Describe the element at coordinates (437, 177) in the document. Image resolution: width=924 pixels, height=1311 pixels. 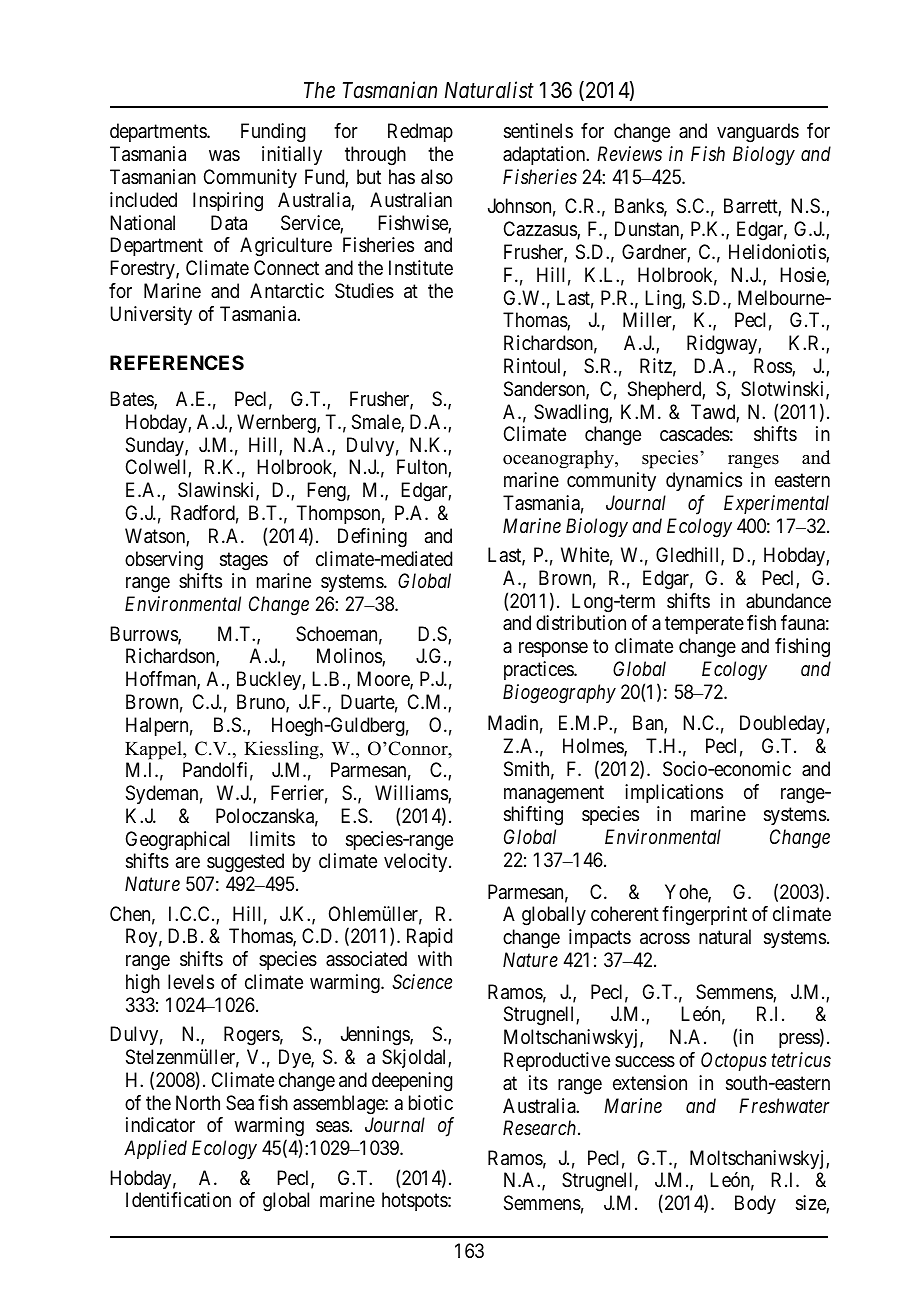
I see `also` at that location.
